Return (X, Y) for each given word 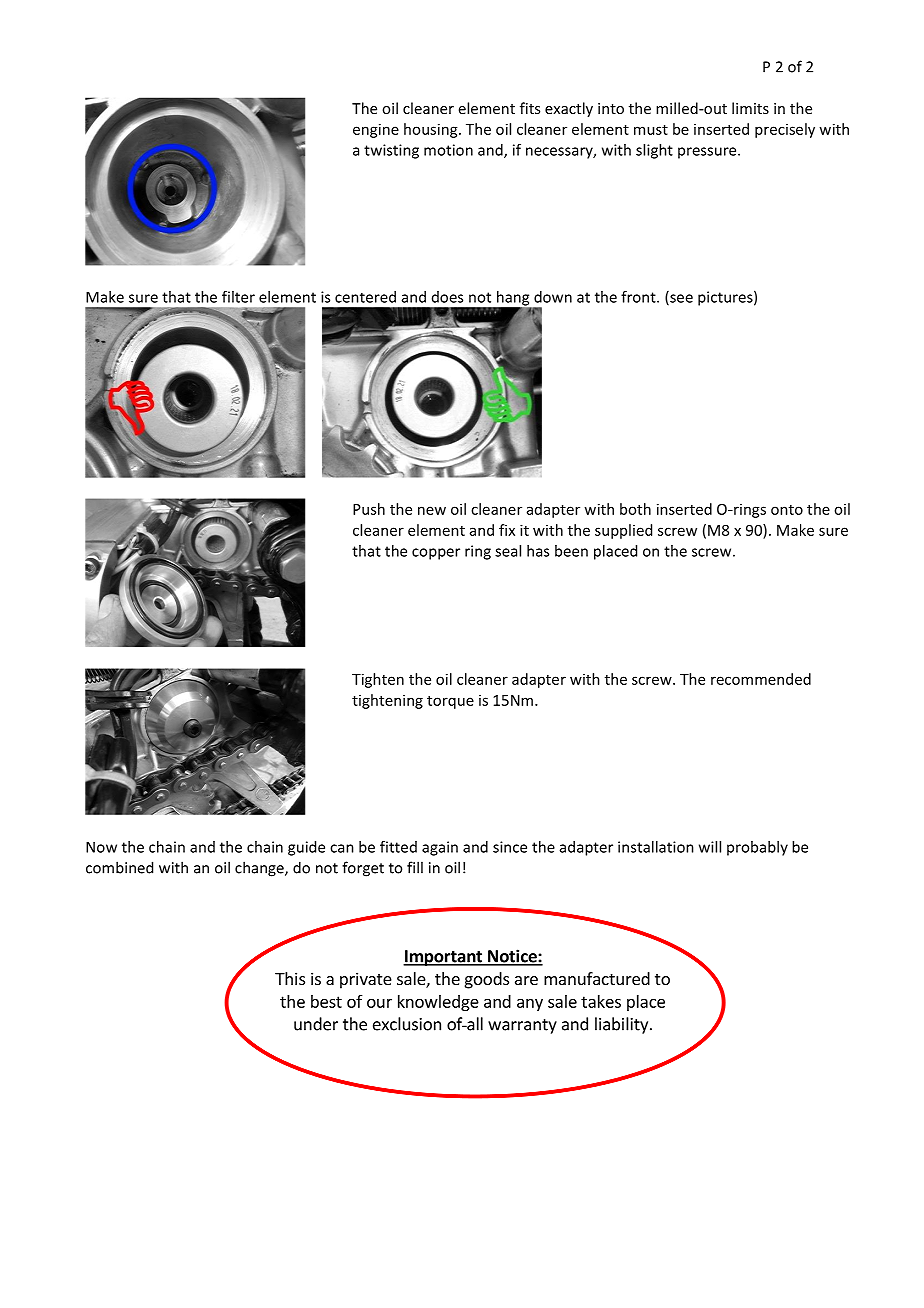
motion (448, 150)
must (651, 130)
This (290, 978)
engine (376, 130)
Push (369, 509)
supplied (623, 531)
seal (508, 551)
